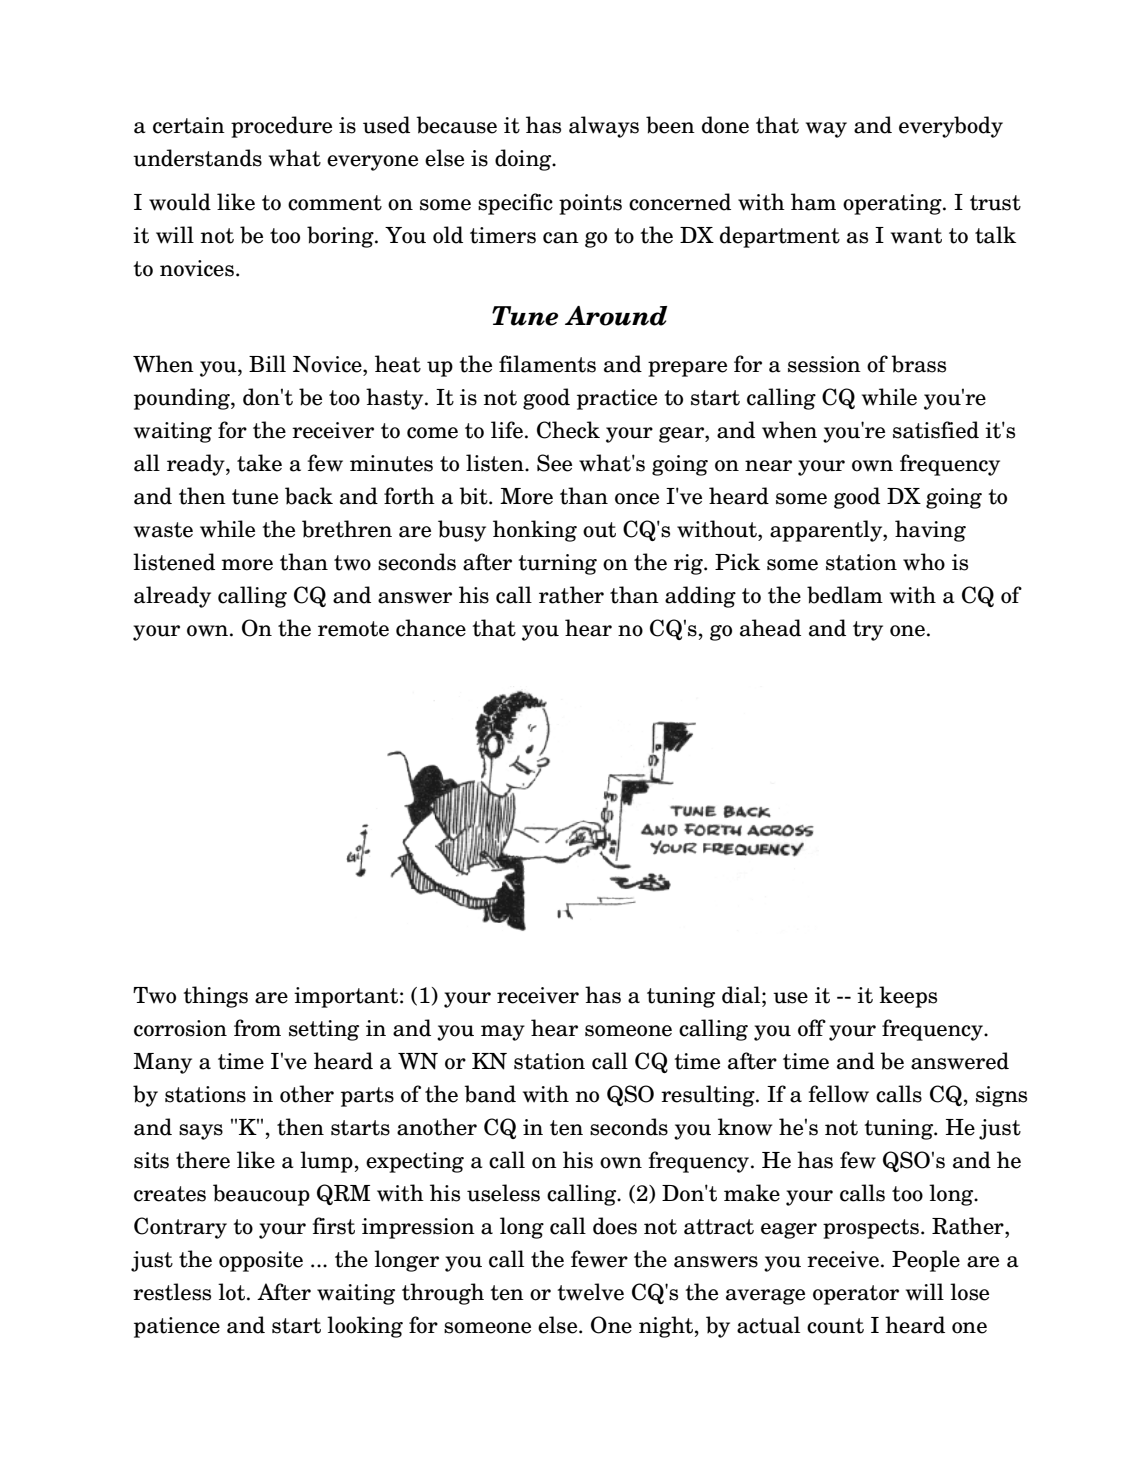  I want to click on doing, so click(524, 160).
